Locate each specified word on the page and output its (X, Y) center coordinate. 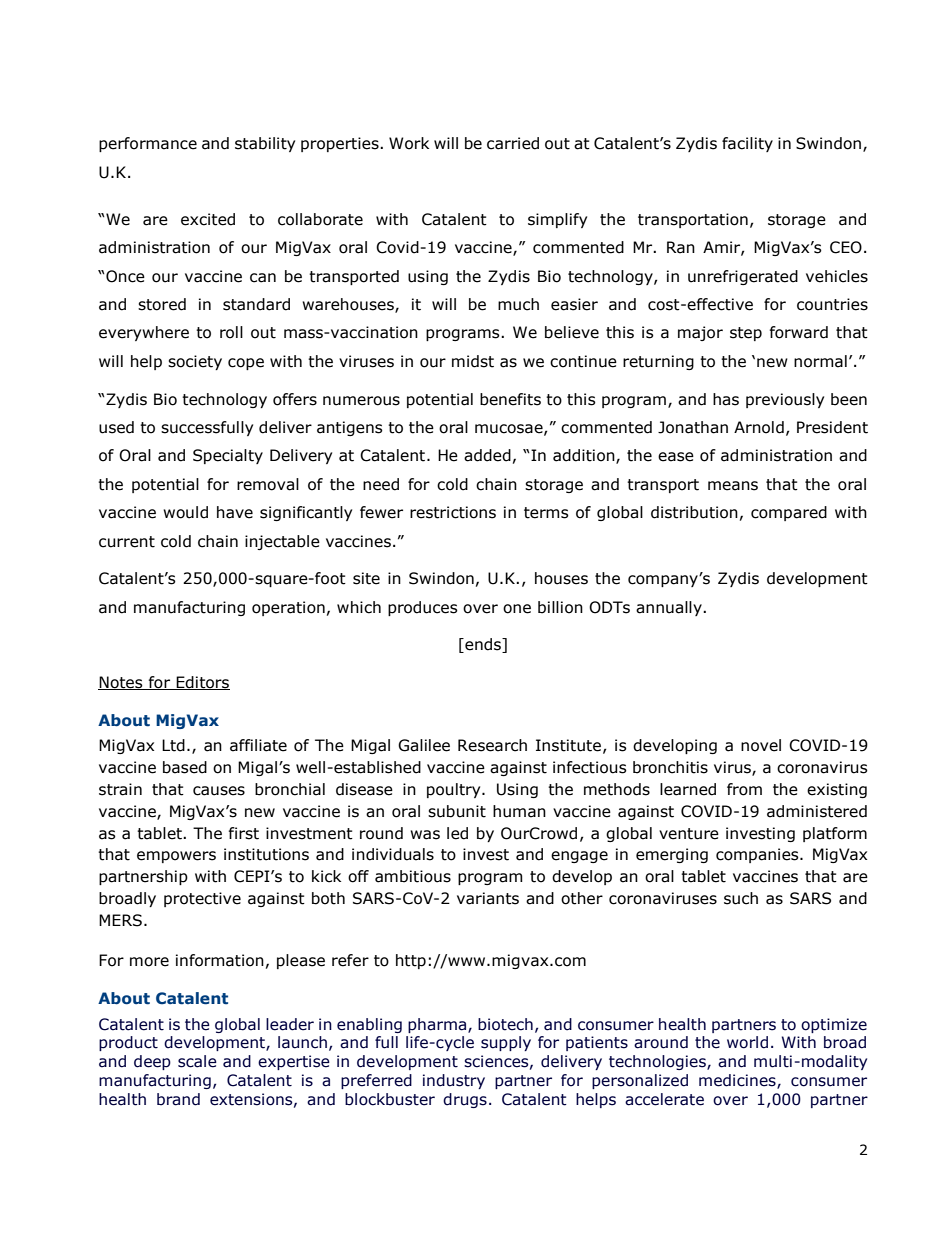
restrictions (453, 512)
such (741, 898)
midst (473, 361)
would (185, 512)
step (746, 334)
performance (148, 144)
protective (202, 899)
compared (789, 513)
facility (747, 144)
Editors (202, 683)
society (195, 362)
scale (197, 1061)
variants (488, 898)
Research (492, 745)
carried (513, 143)
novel (761, 745)
